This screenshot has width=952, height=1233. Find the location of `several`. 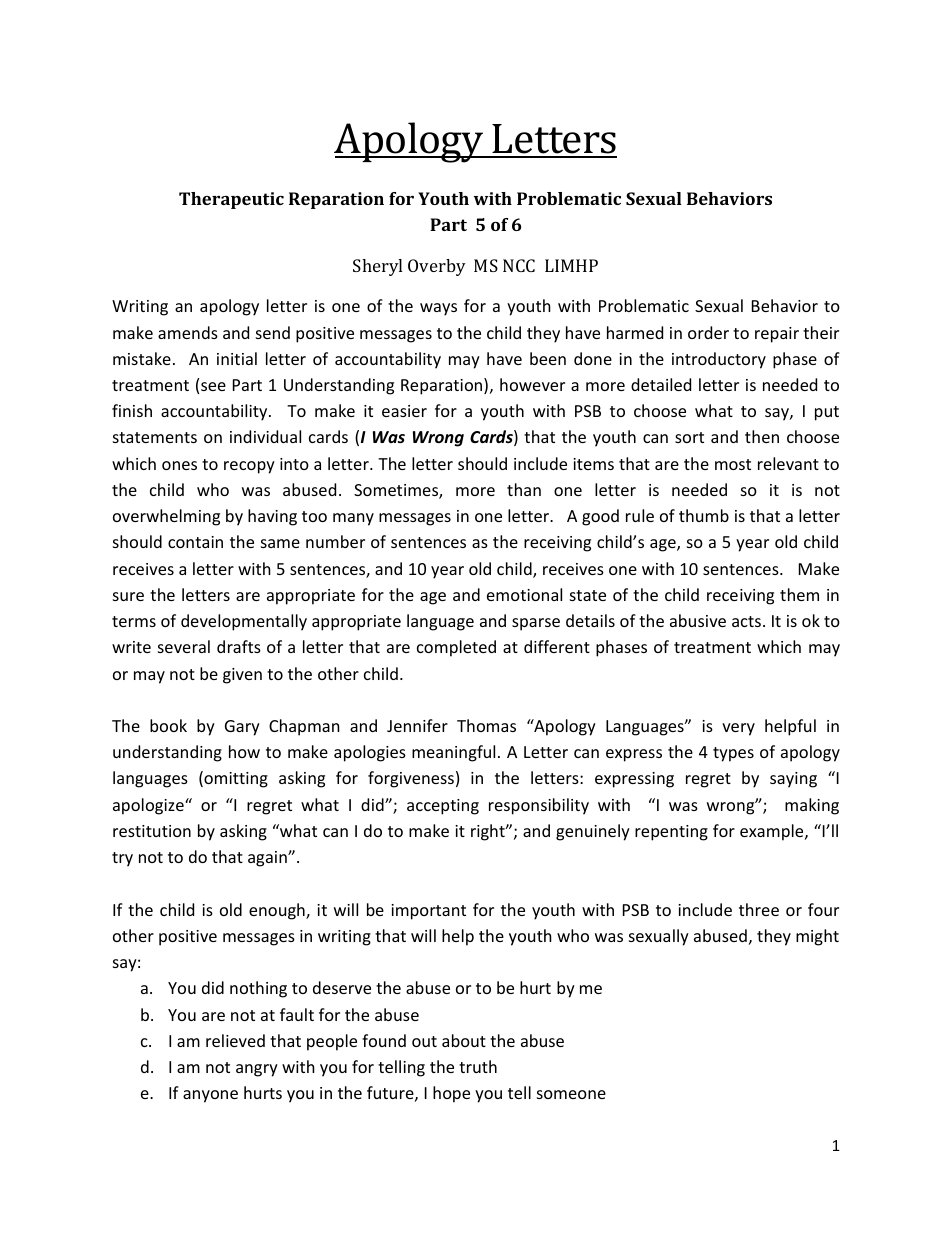

several is located at coordinates (184, 646).
